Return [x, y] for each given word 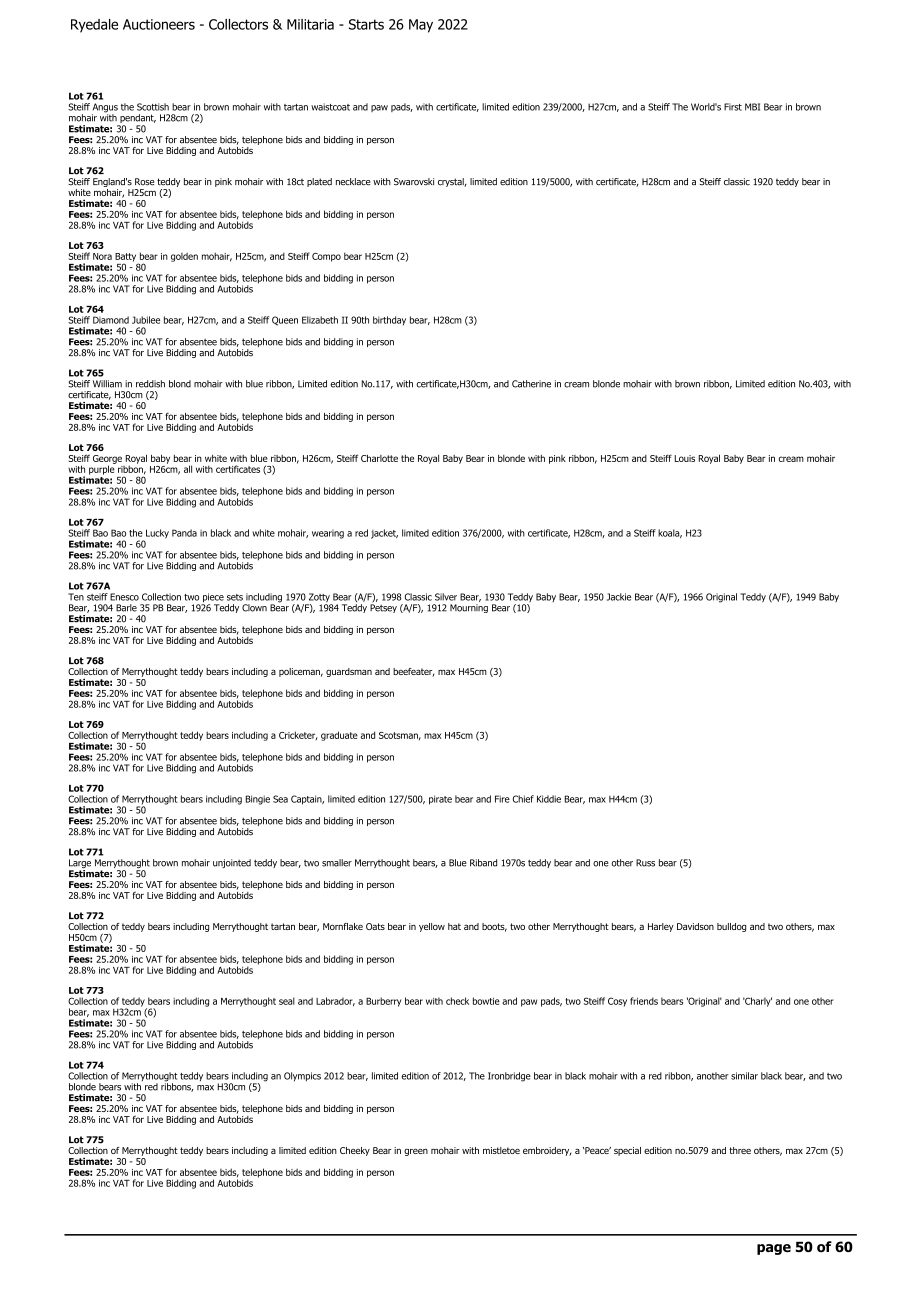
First [733, 107]
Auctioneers [159, 24]
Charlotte [379, 458]
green [416, 1152]
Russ [645, 863]
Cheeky [355, 1151]
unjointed [232, 863]
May [421, 26]
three [740, 1150]
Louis [685, 458]
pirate [440, 800]
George [107, 460]
